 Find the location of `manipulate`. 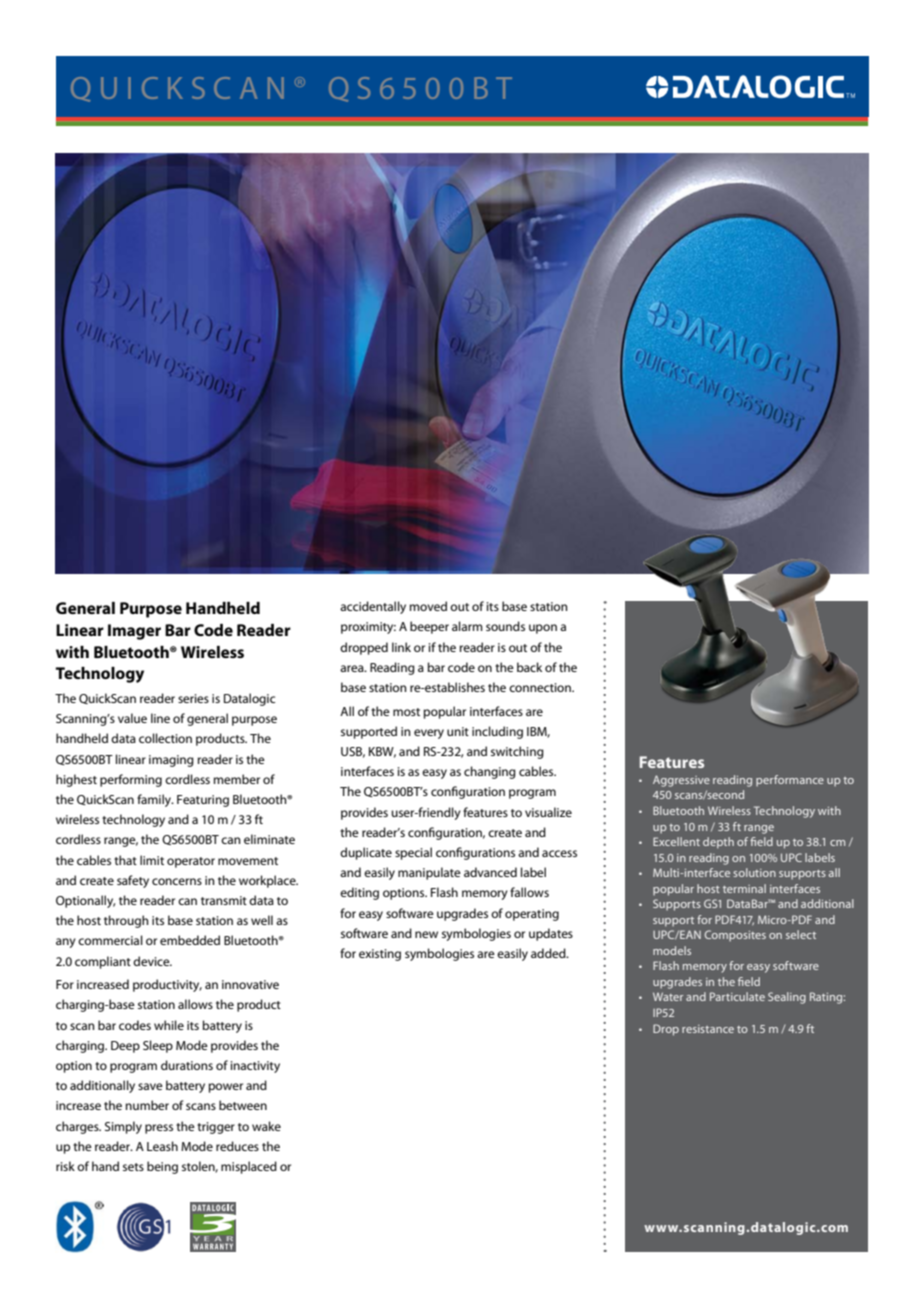

manipulate is located at coordinates (429, 873).
